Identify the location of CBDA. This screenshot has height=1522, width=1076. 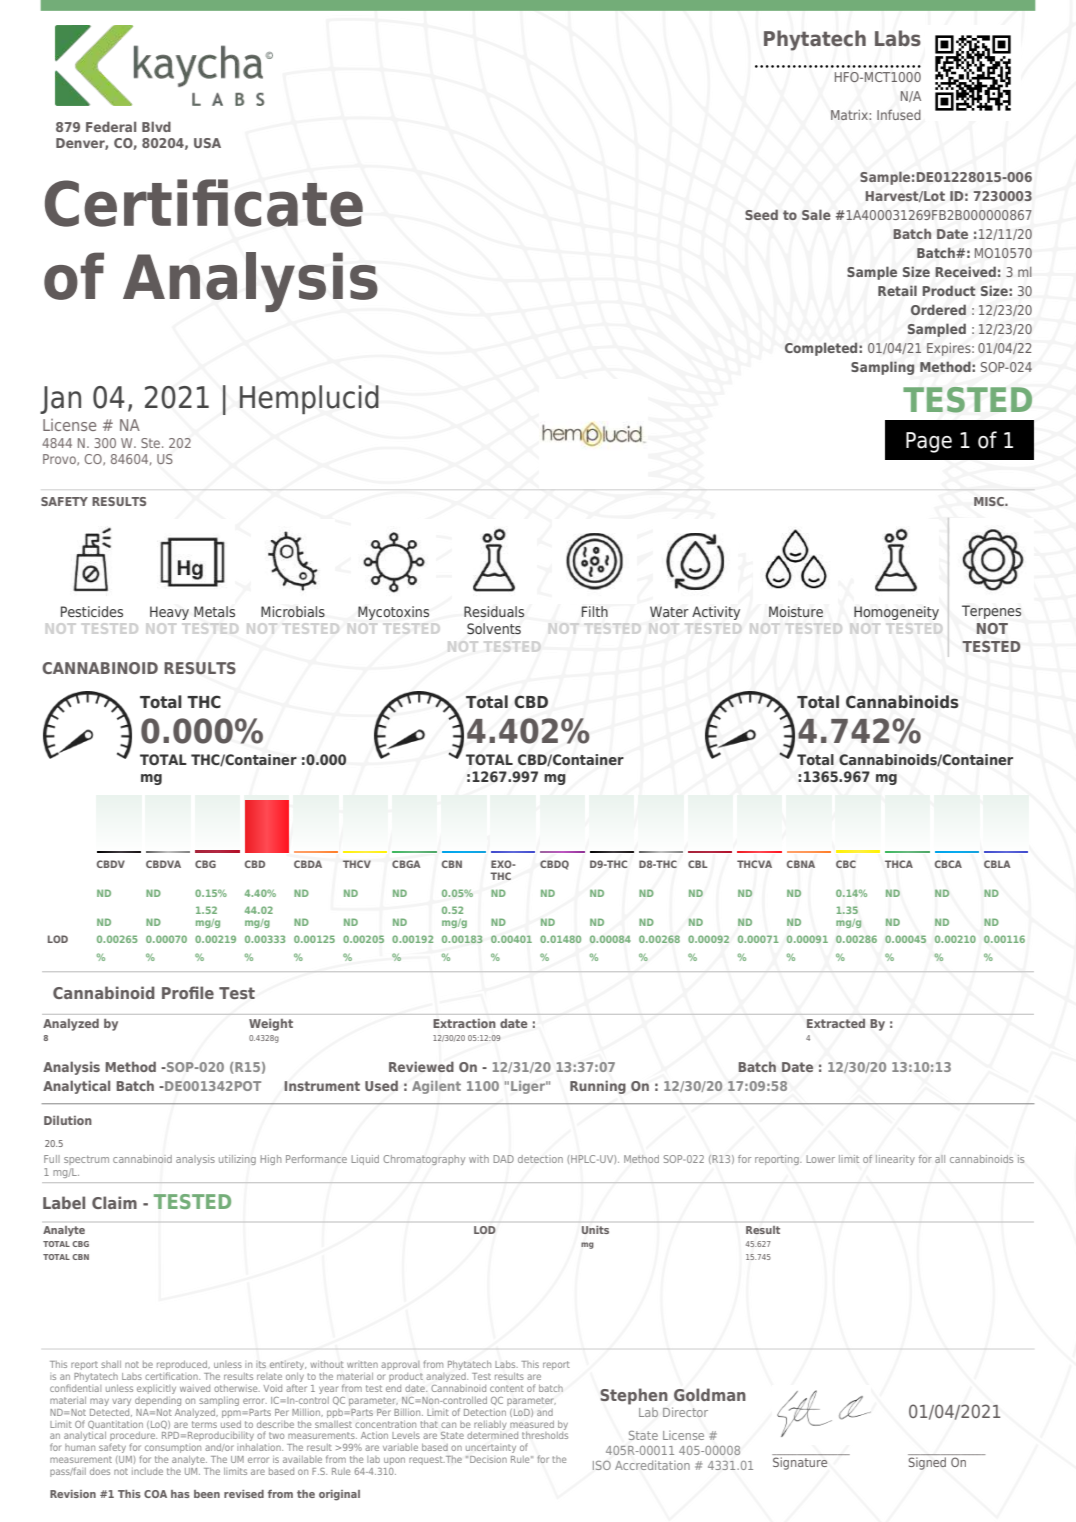
(308, 864).
